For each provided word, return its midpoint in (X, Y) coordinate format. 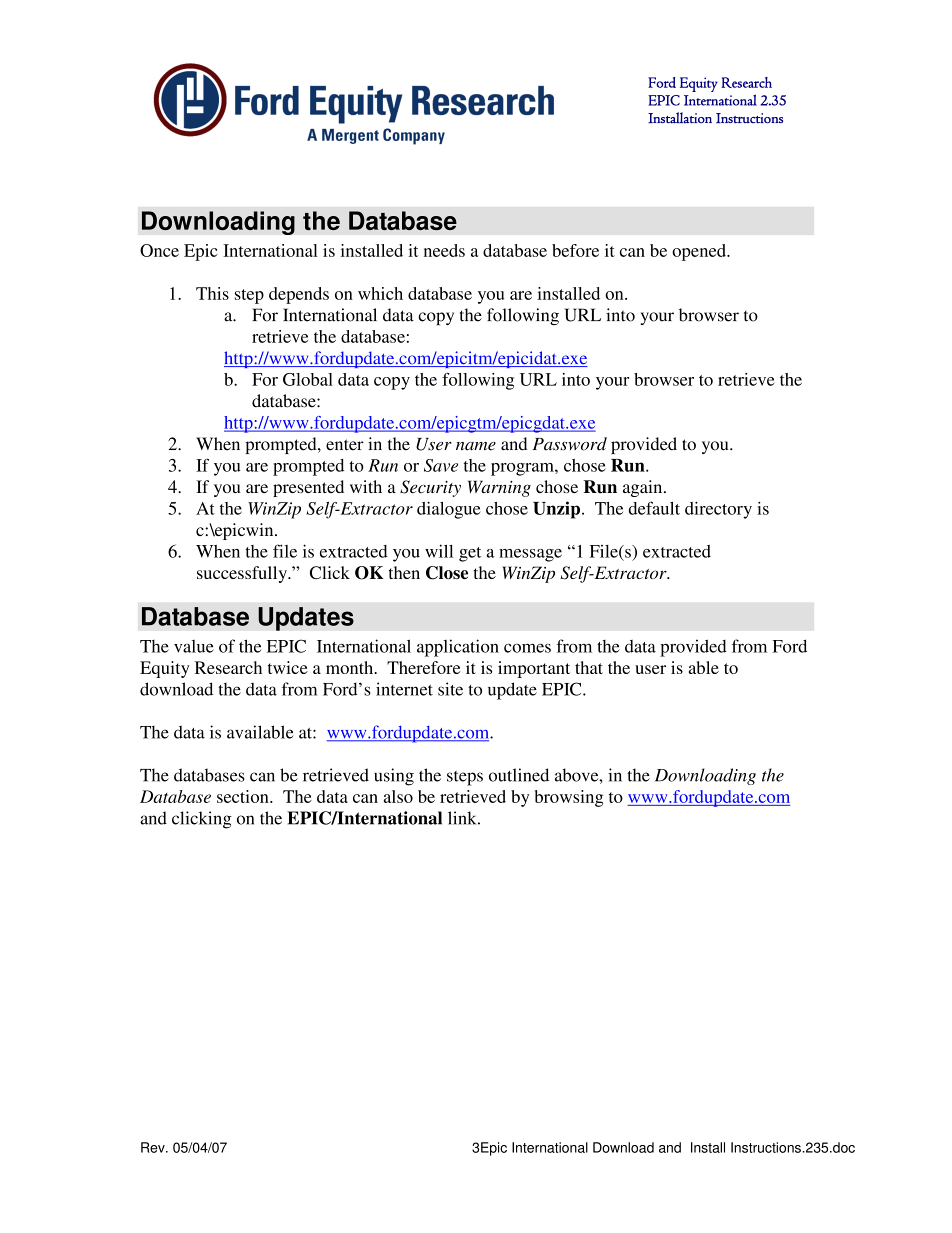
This (212, 293)
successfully (243, 574)
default (654, 508)
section (244, 796)
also (398, 796)
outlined (519, 775)
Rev (154, 1147)
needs (444, 250)
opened (700, 252)
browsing (568, 798)
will (439, 551)
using (394, 777)
